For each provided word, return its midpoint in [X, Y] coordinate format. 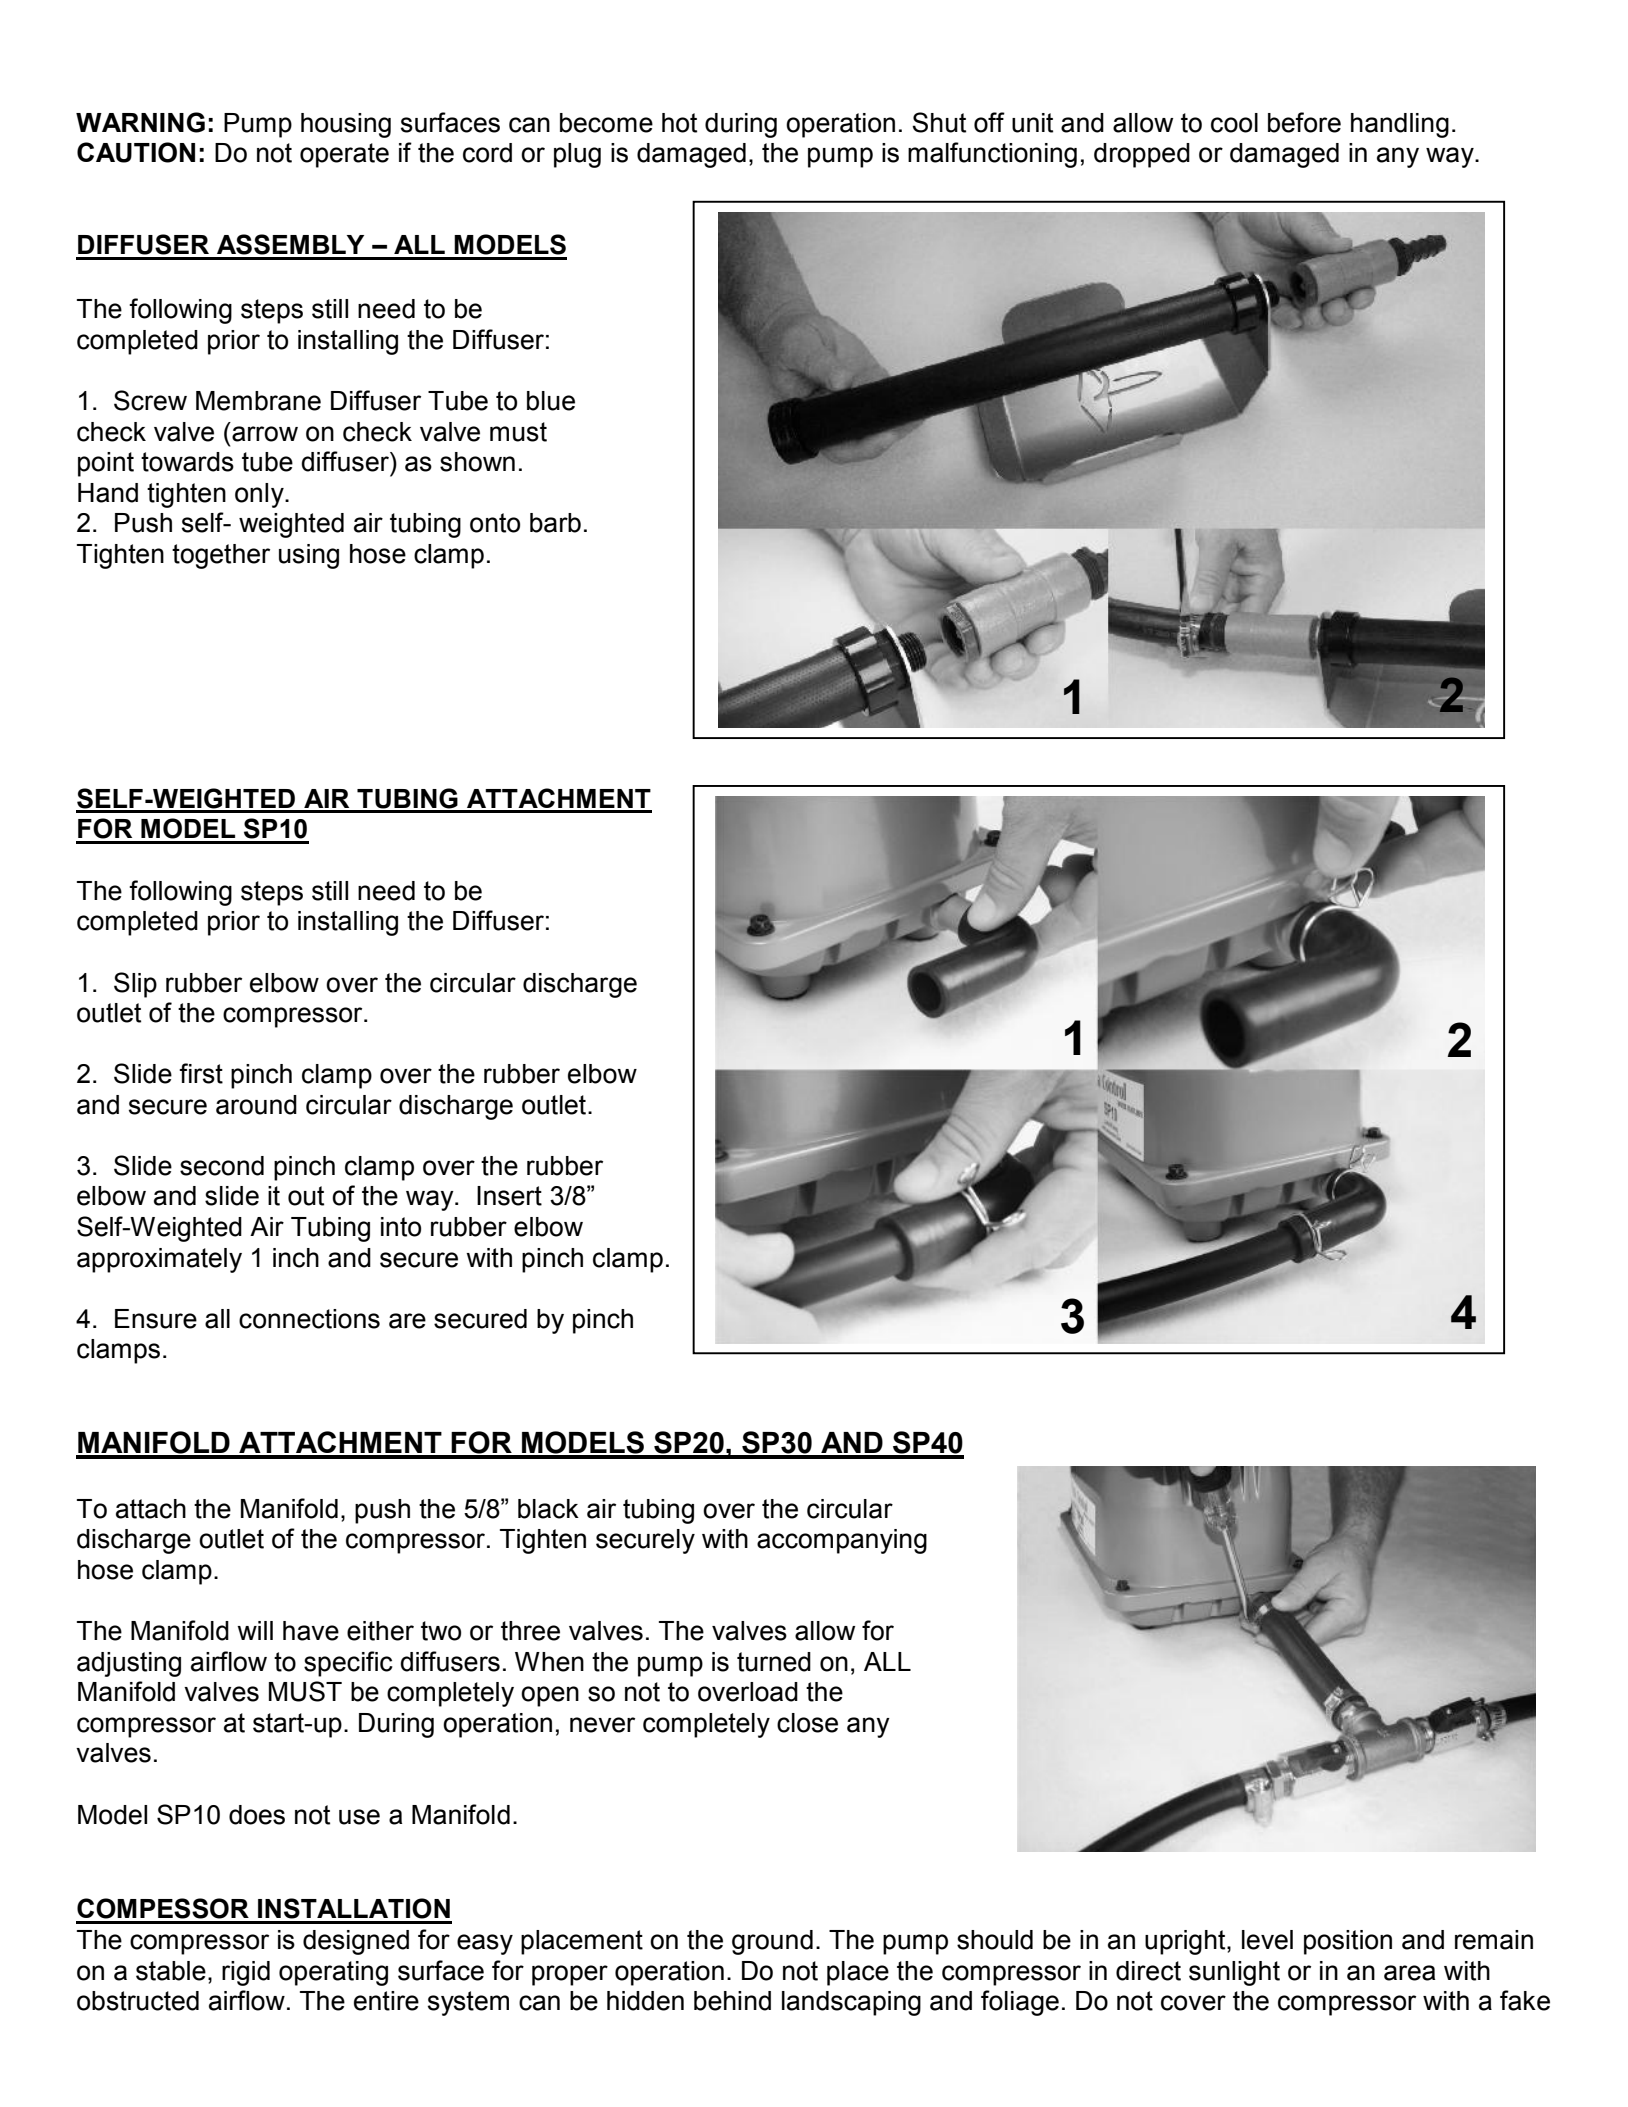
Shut [939, 122]
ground [772, 1942]
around [256, 1105]
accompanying [842, 1541]
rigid [246, 1973]
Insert [509, 1196]
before [1304, 122]
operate [344, 155]
